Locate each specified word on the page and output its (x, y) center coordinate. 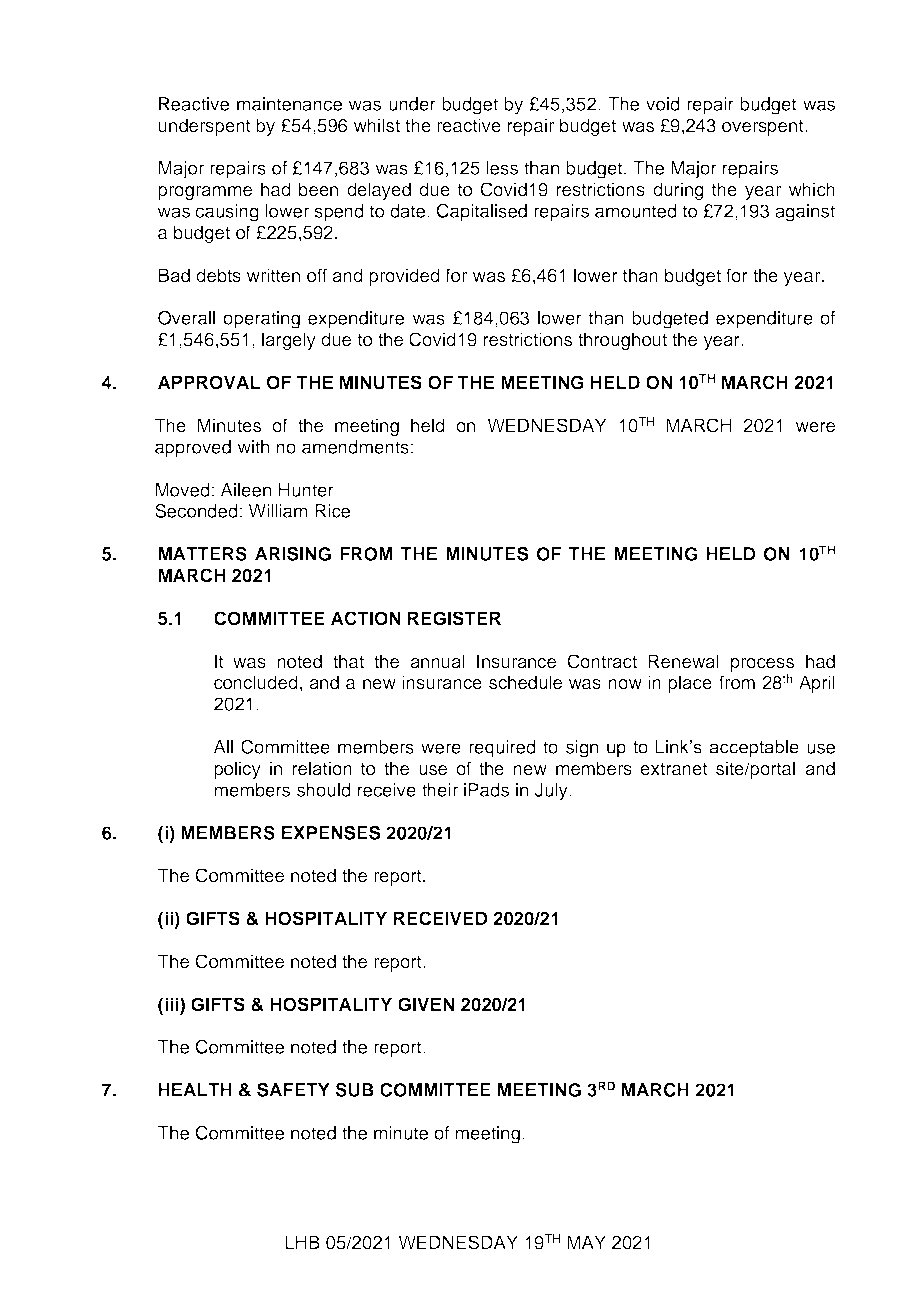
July (552, 792)
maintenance (289, 104)
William (278, 511)
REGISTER (454, 618)
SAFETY (293, 1090)
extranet (674, 769)
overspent (764, 128)
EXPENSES (331, 833)
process (762, 665)
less (502, 168)
